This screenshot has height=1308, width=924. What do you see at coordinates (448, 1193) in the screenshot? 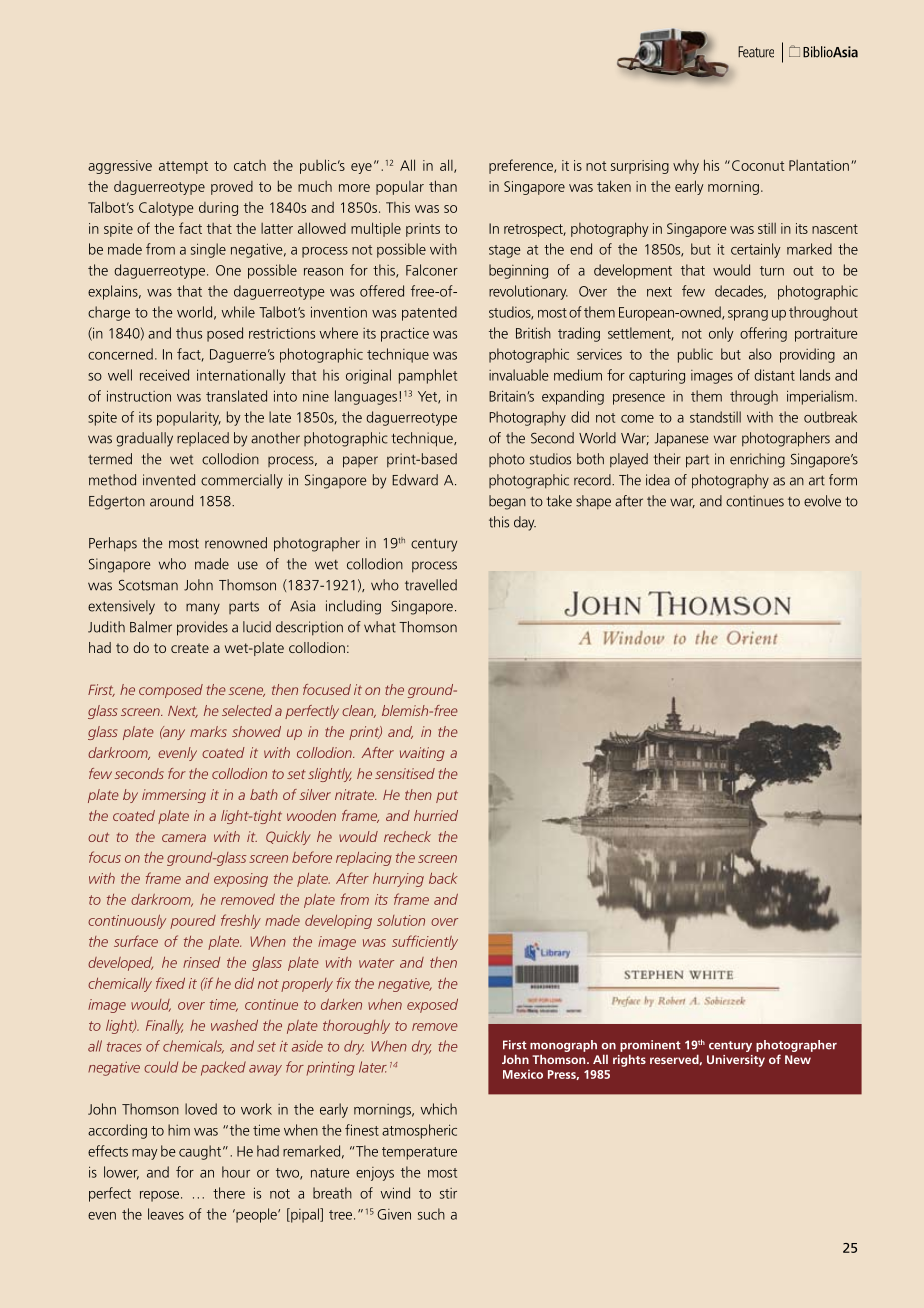
I see `stir` at bounding box center [448, 1193].
